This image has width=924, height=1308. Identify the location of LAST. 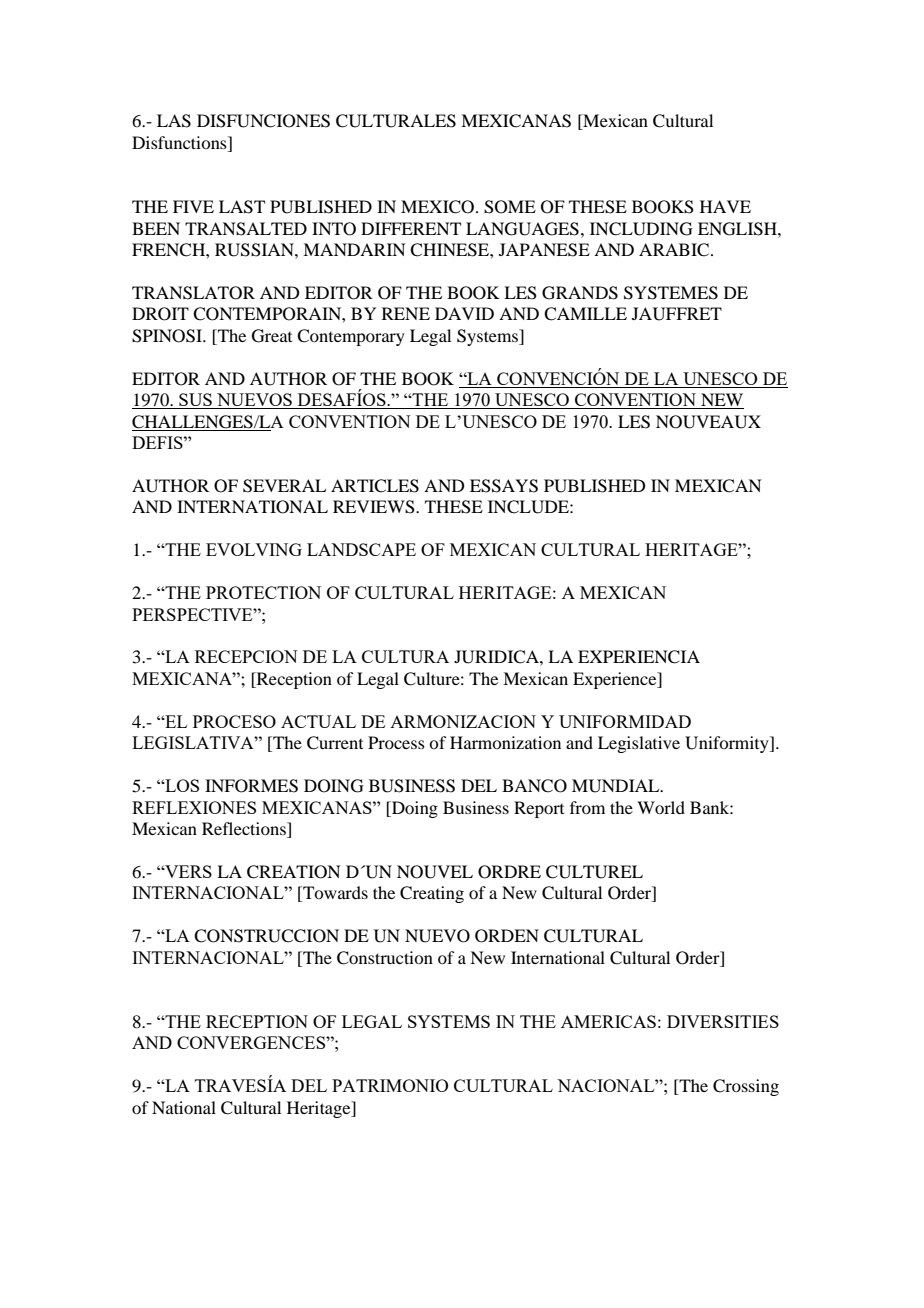
(242, 207).
